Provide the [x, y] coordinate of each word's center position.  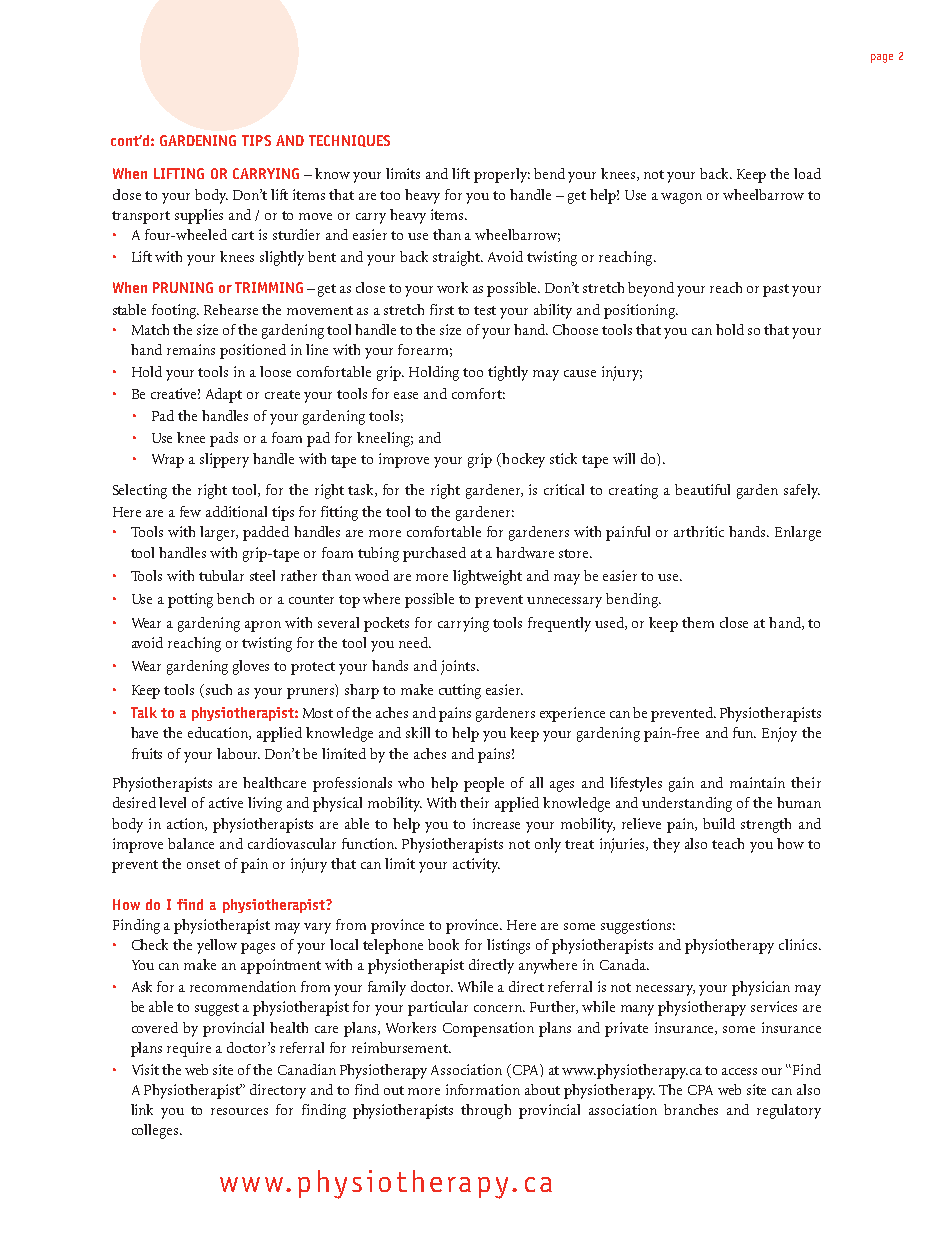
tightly [508, 373]
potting [190, 600]
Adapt [224, 395]
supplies [199, 216]
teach [728, 843]
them [698, 622]
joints [459, 667]
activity [476, 865]
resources [239, 1111]
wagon [681, 198]
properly [502, 175]
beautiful [702, 489]
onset [203, 864]
